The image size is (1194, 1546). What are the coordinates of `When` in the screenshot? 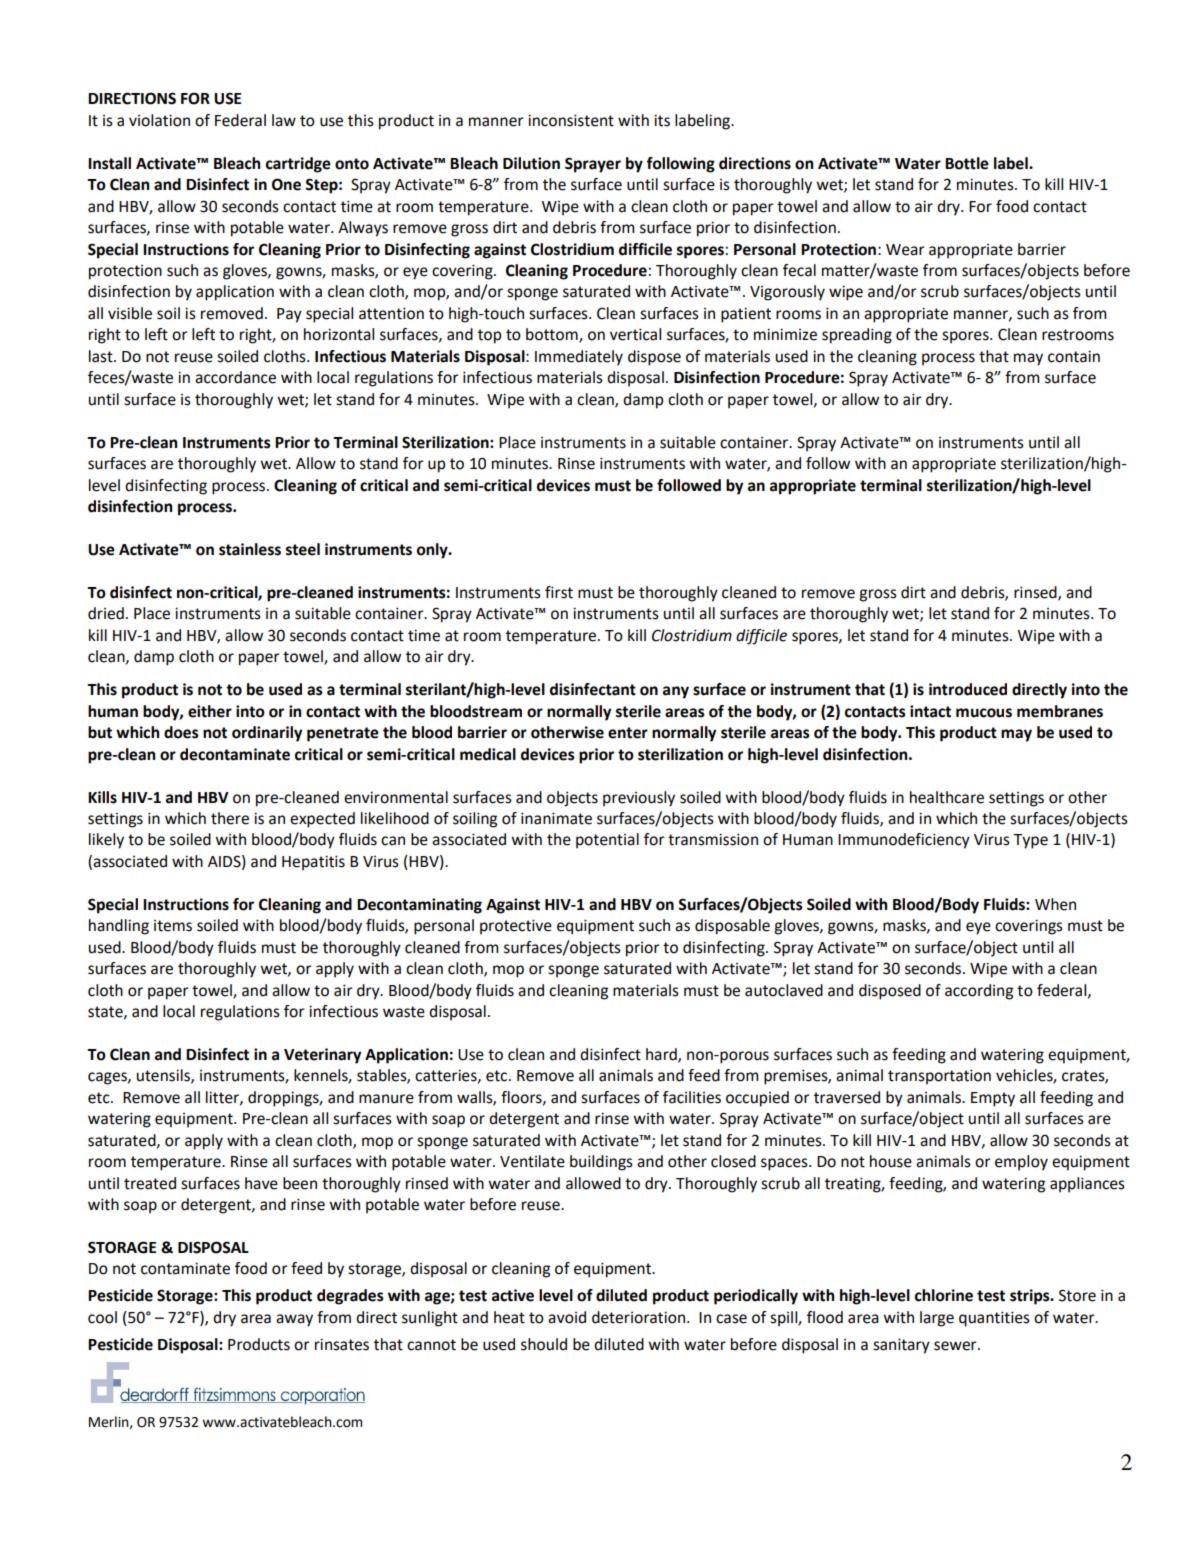 It's located at (1055, 904).
